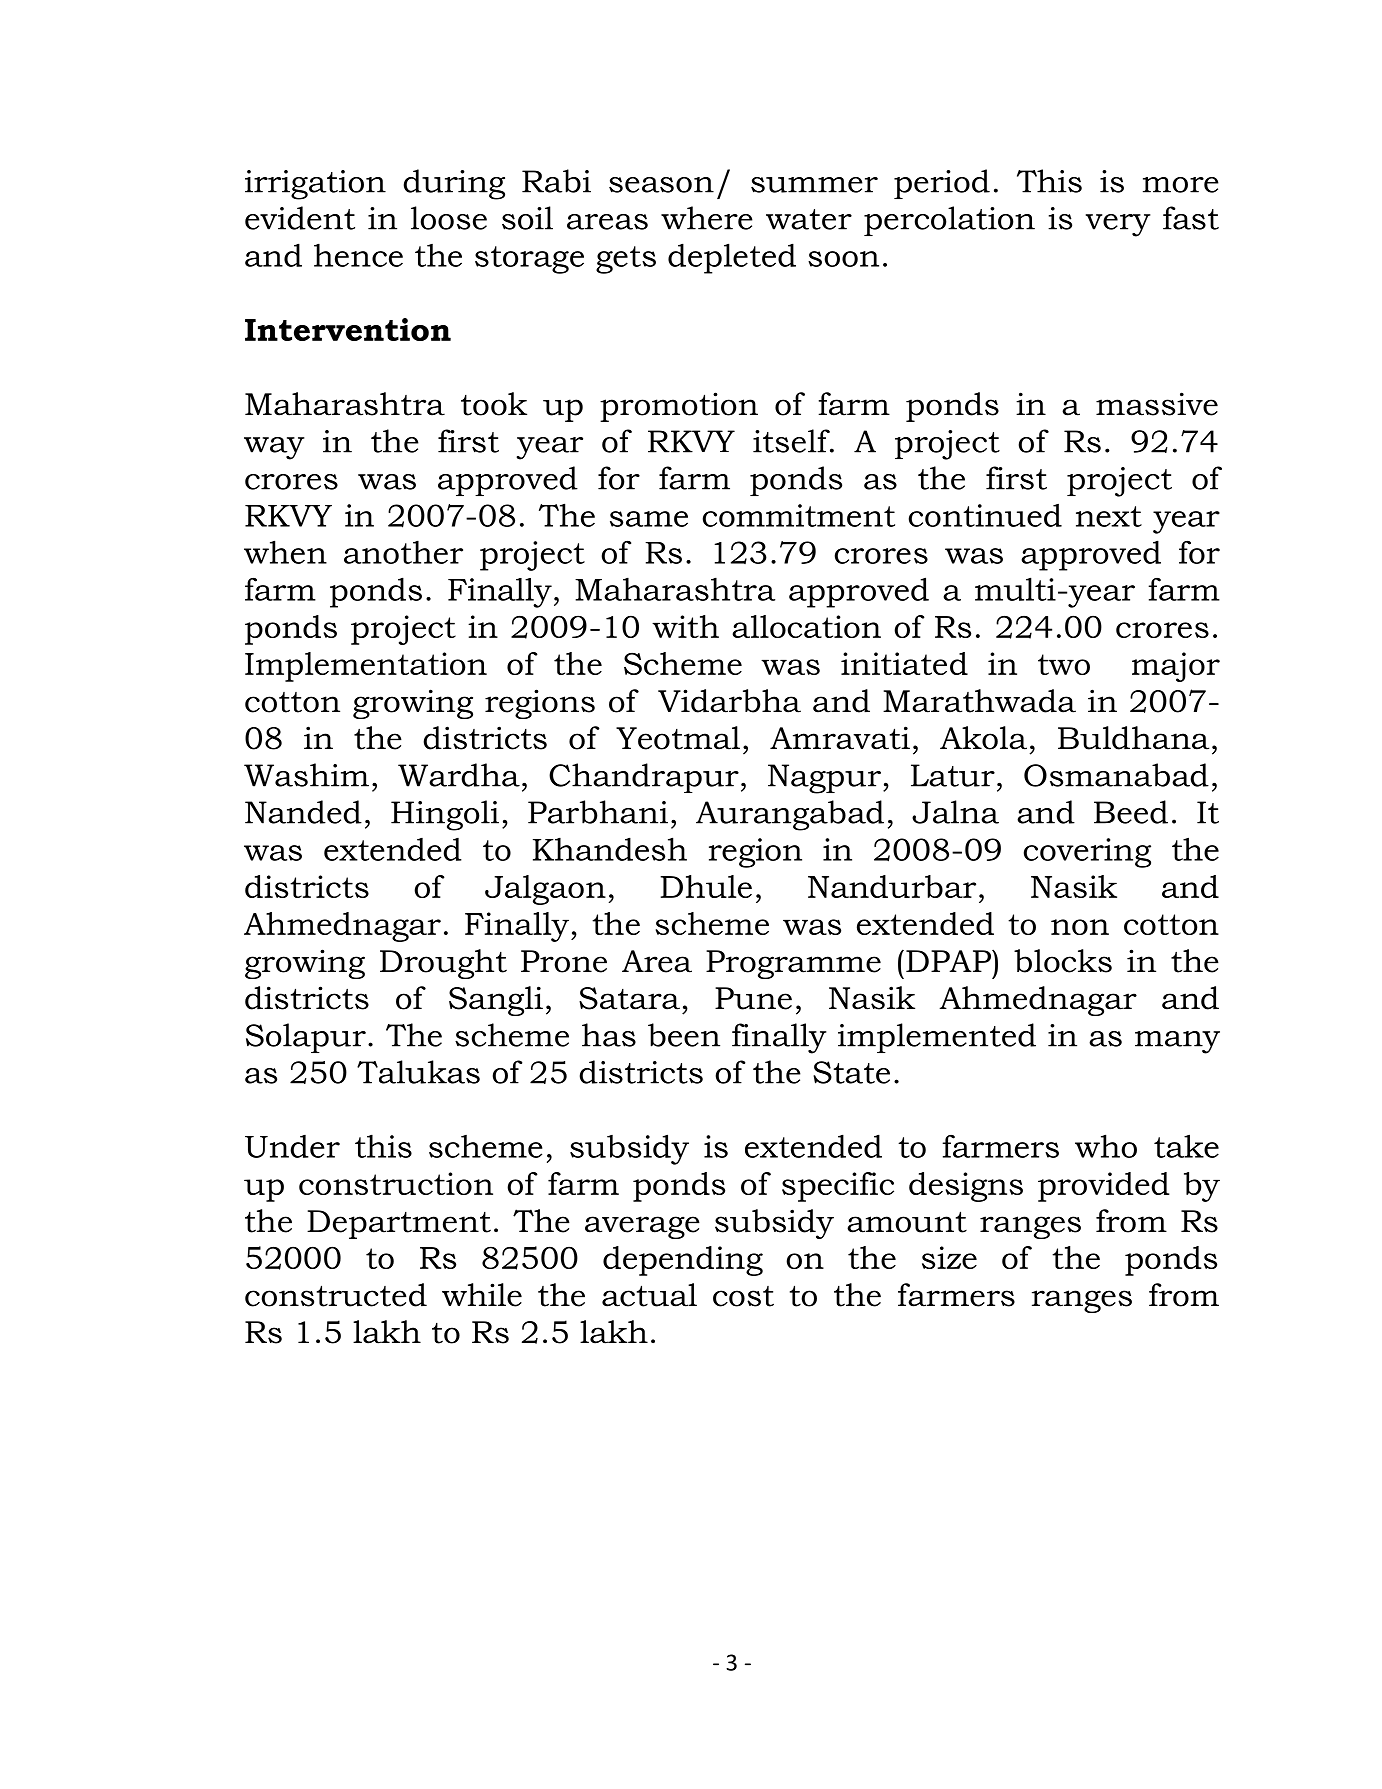 The height and width of the image is (1789, 1382). Describe the element at coordinates (449, 218) in the image. I see `loose` at that location.
